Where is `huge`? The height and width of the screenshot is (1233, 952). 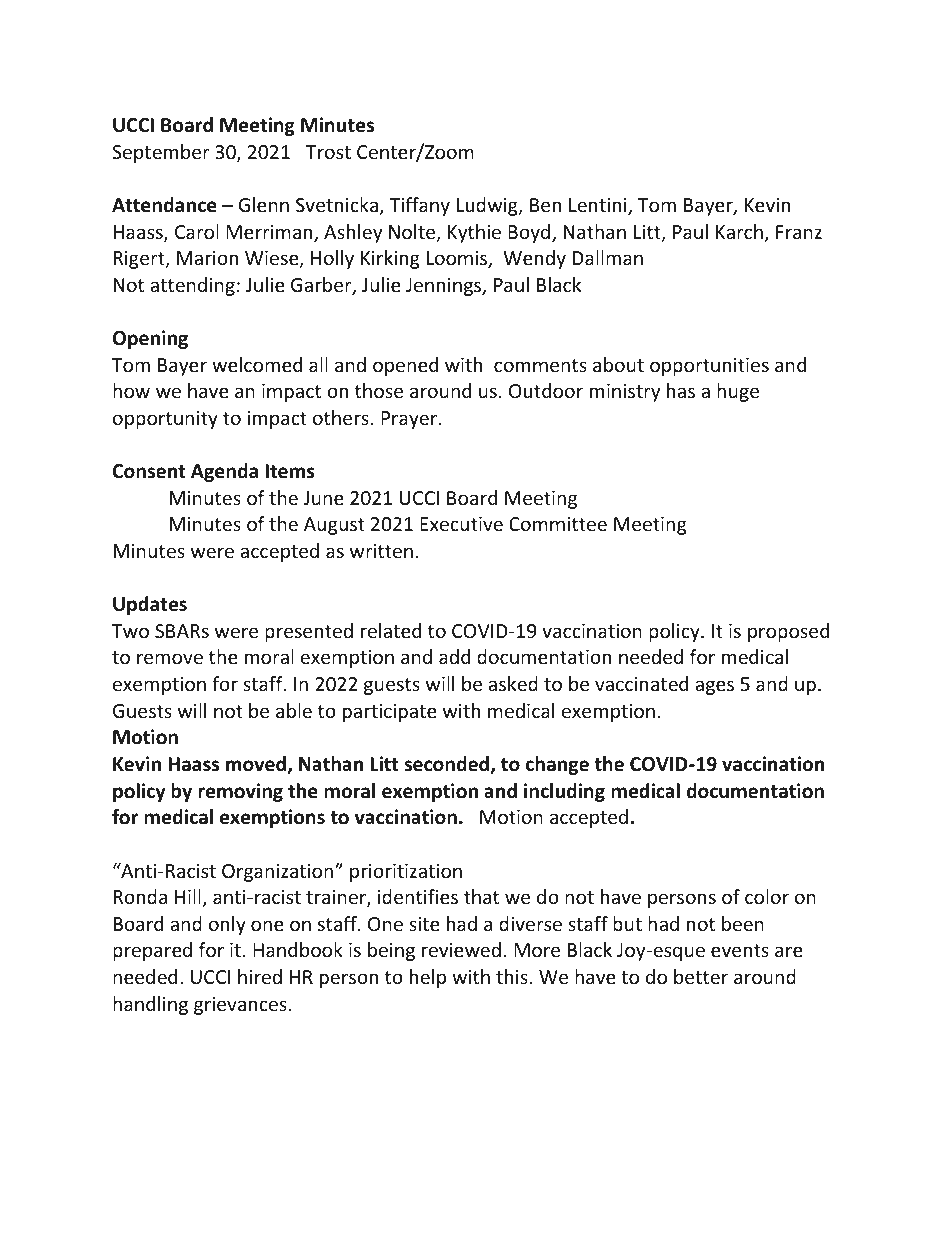
huge is located at coordinates (738, 392).
